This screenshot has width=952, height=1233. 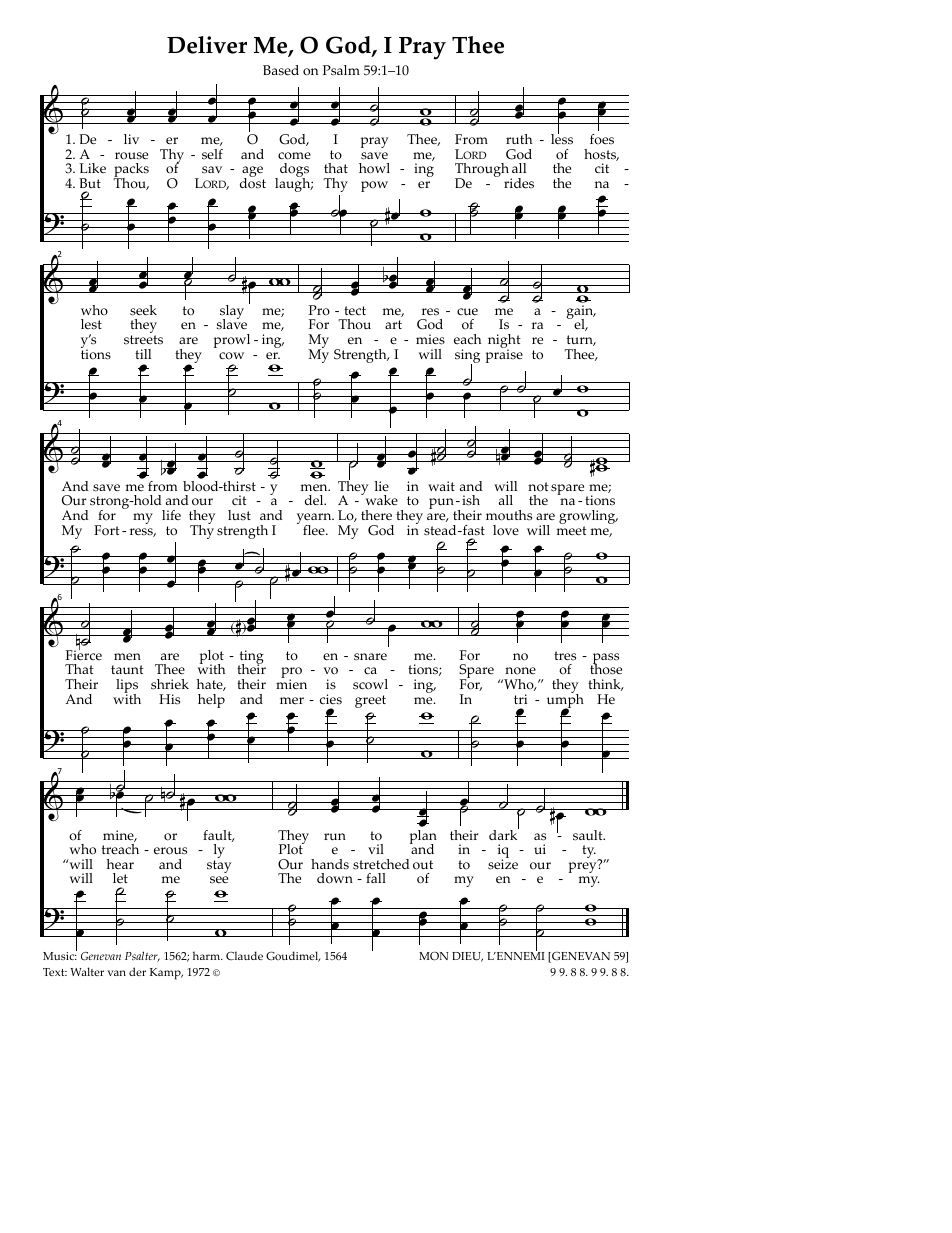 I want to click on not, so click(x=538, y=487).
